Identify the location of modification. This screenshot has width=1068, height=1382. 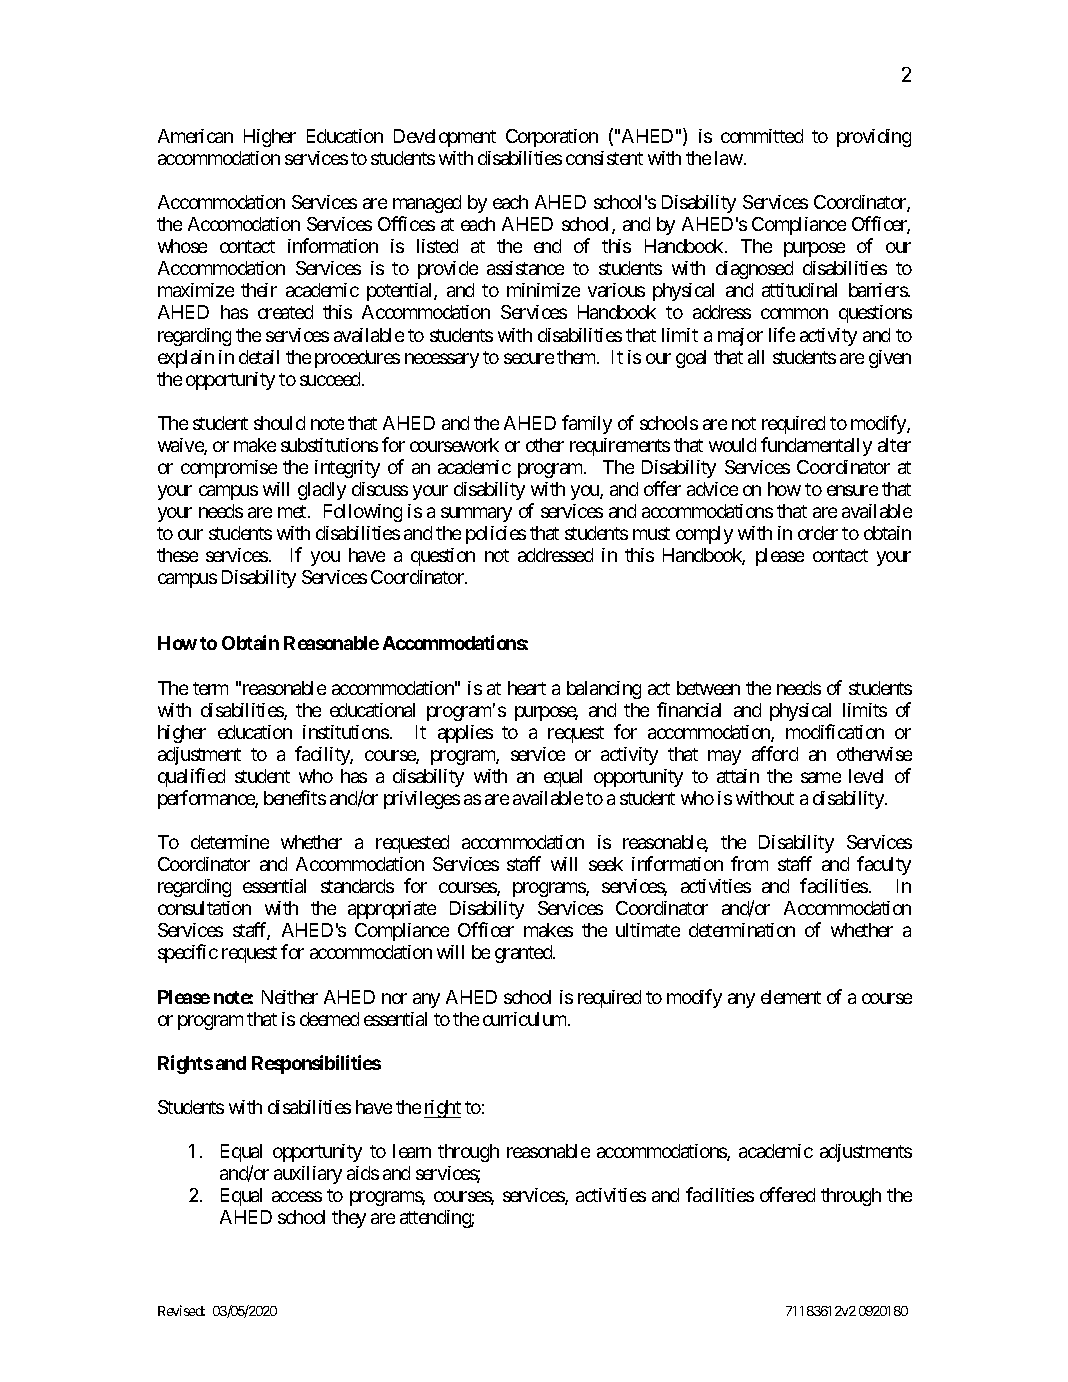
(835, 731).
